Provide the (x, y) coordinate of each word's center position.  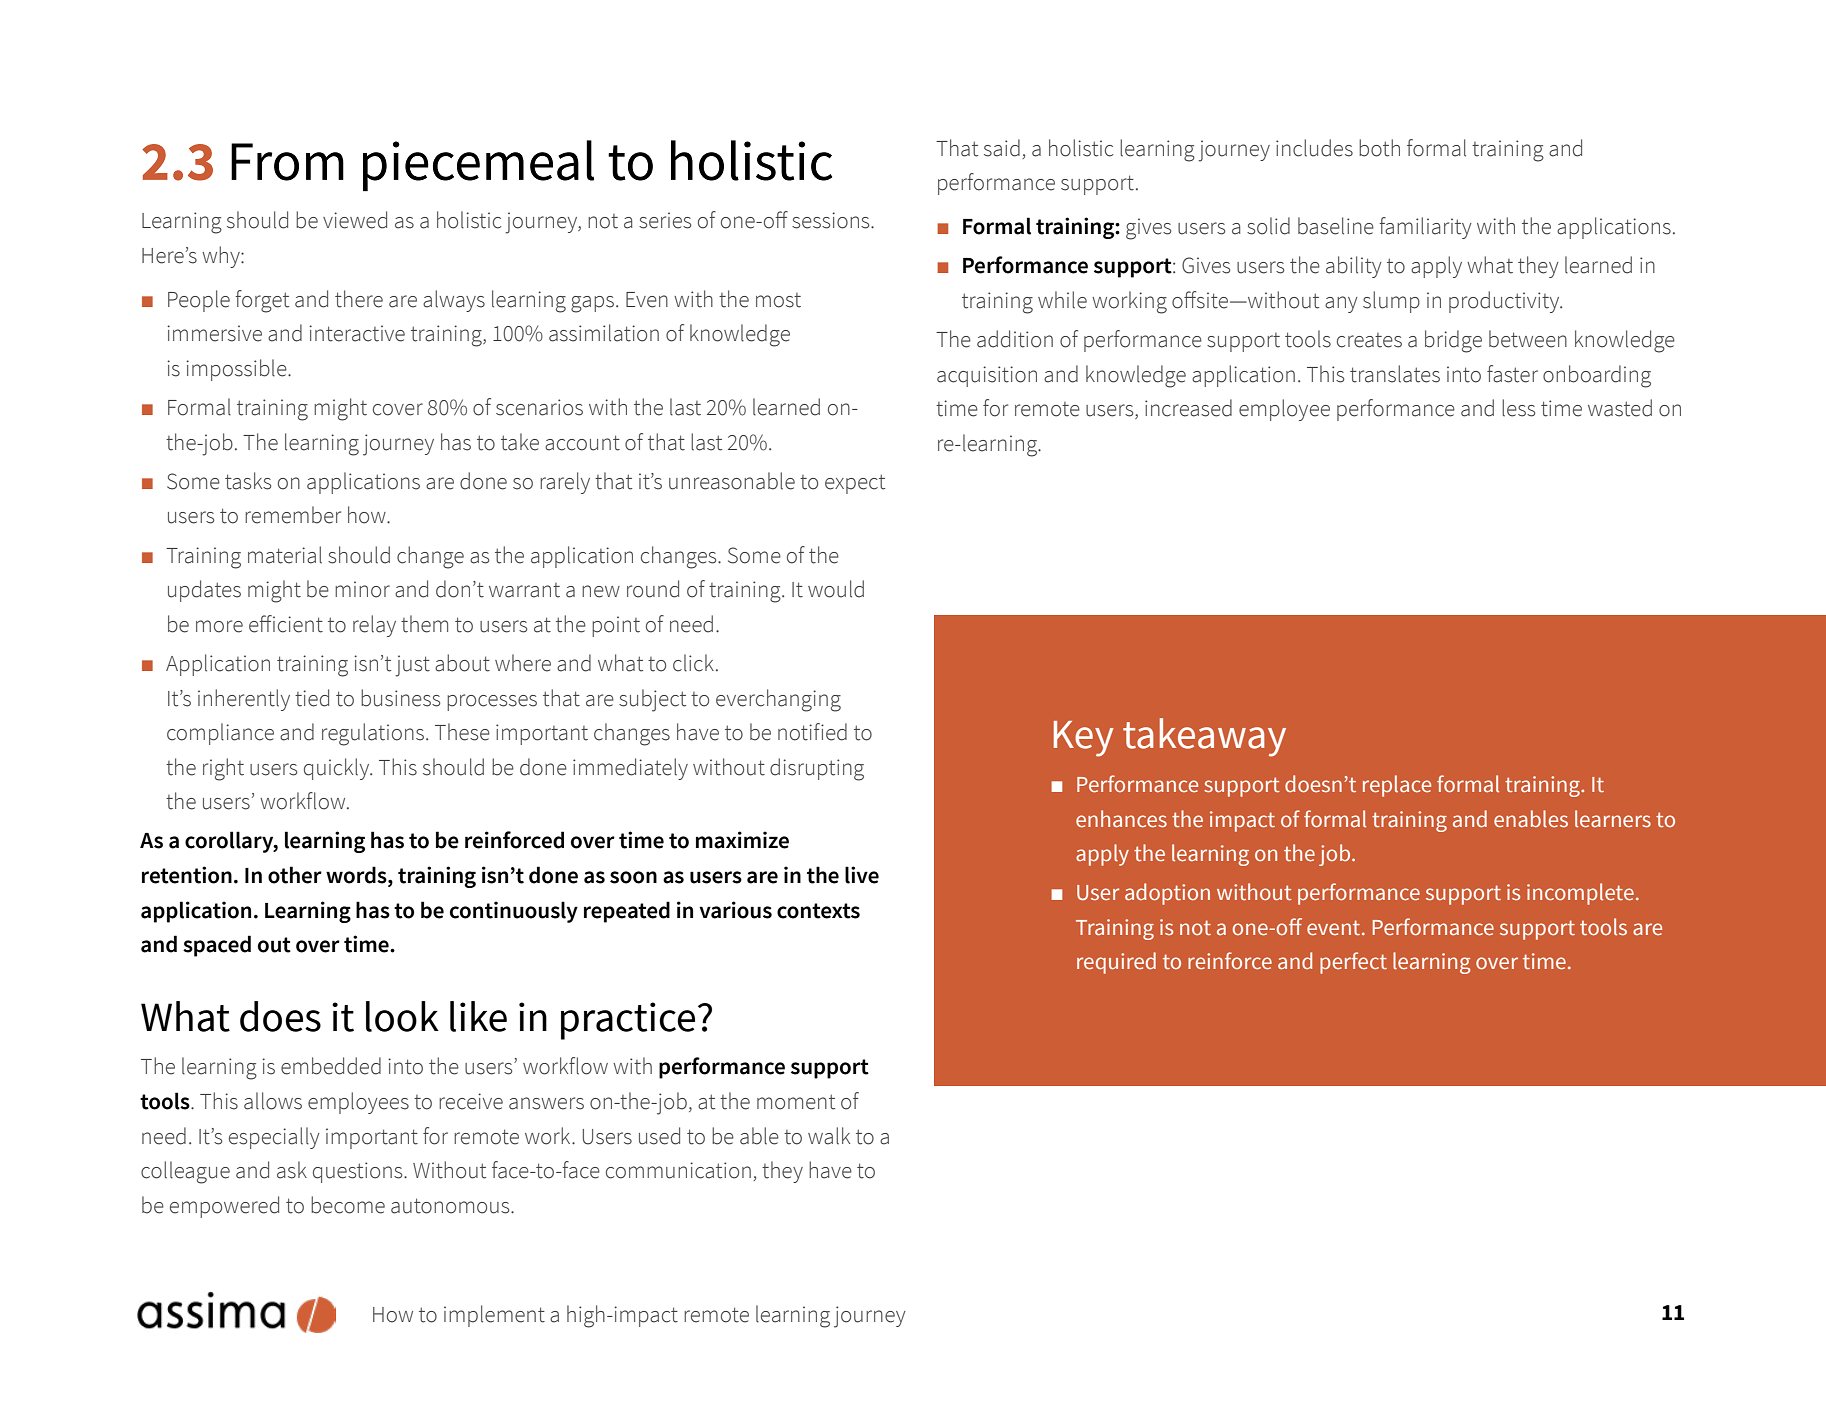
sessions (832, 220)
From (287, 162)
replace (1397, 786)
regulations (373, 734)
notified (812, 732)
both (1379, 148)
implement (494, 1316)
